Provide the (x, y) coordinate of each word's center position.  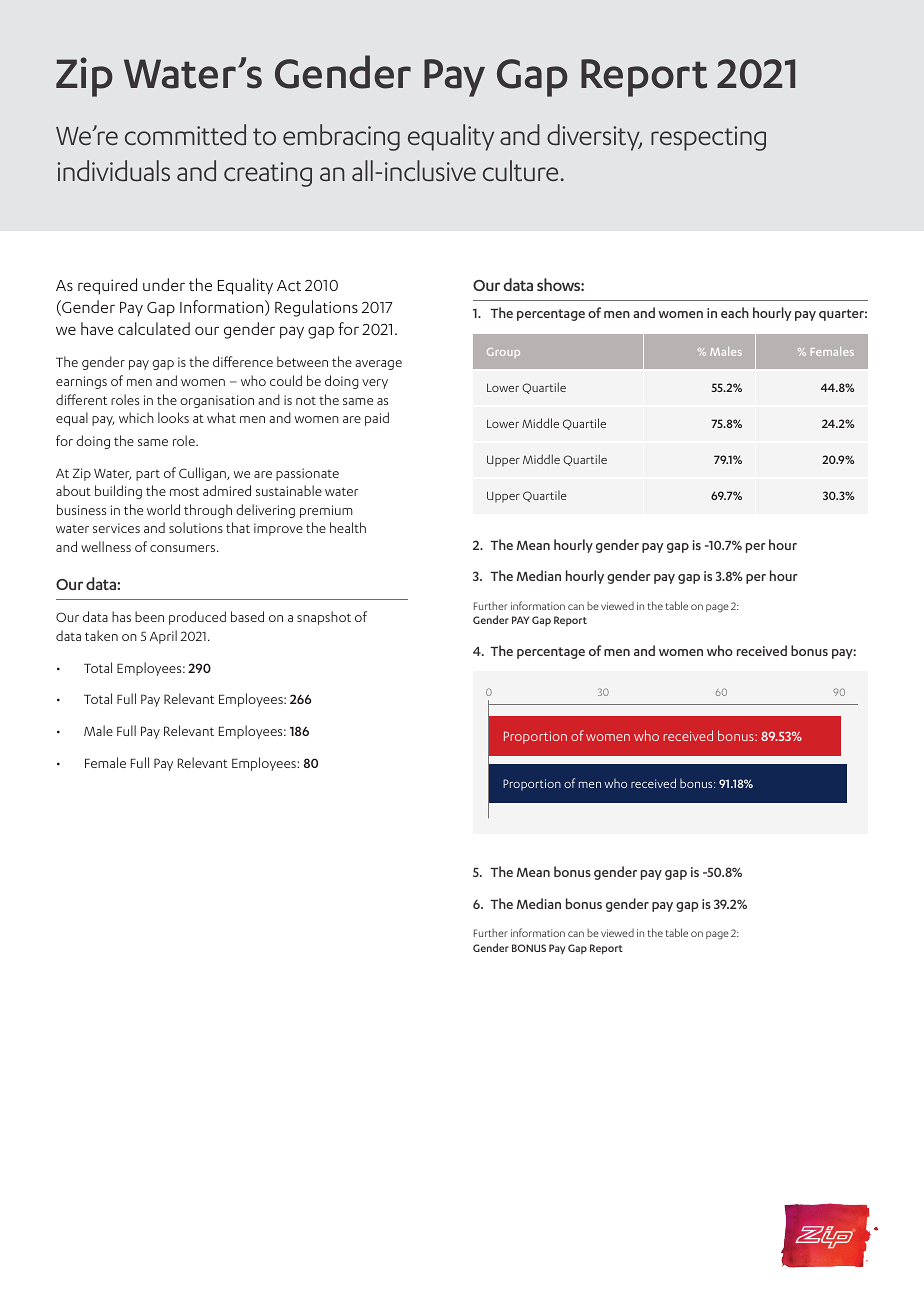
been (149, 616)
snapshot (324, 618)
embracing (341, 137)
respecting (708, 138)
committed (185, 134)
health (348, 527)
